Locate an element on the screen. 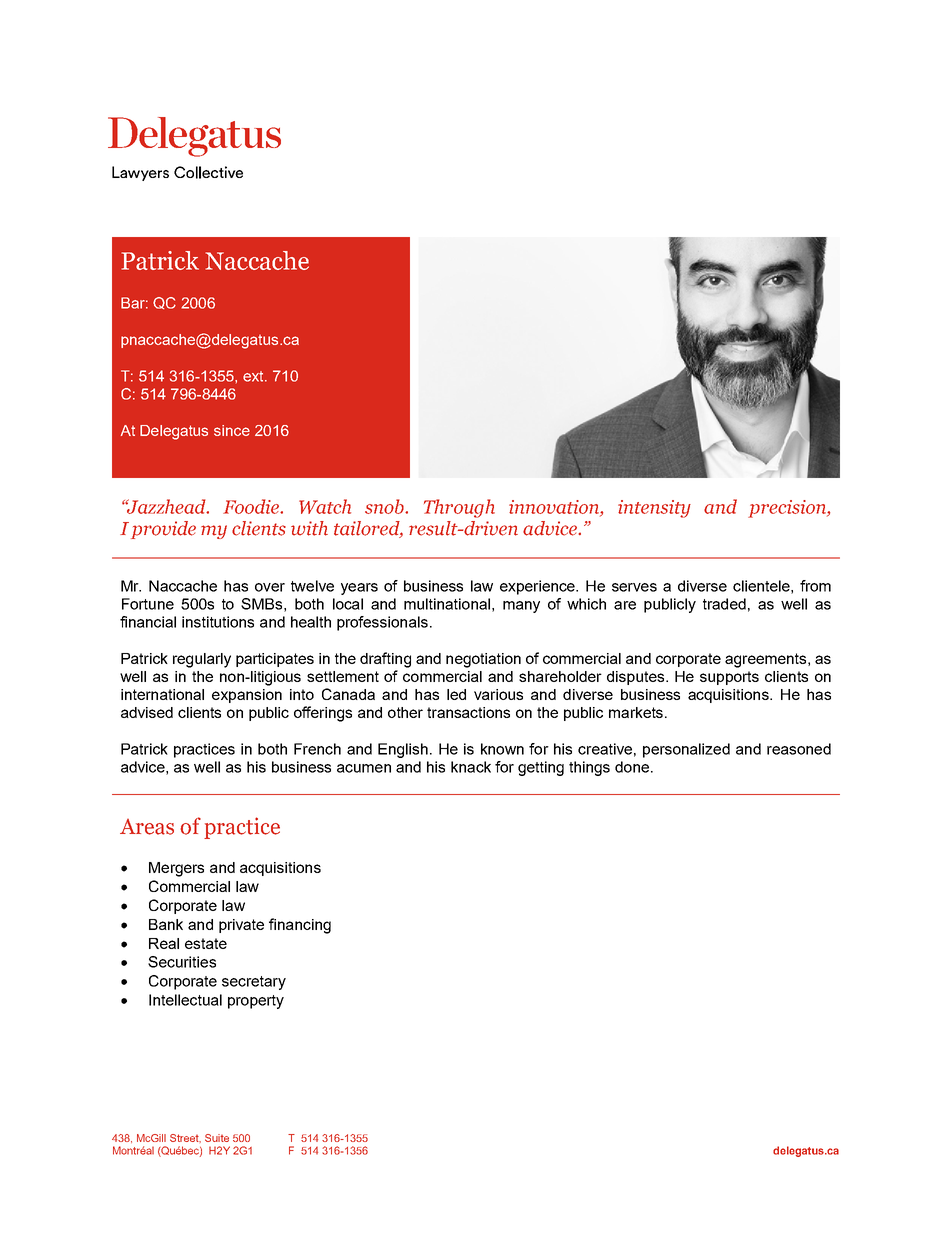 This screenshot has width=952, height=1233. done is located at coordinates (632, 767).
